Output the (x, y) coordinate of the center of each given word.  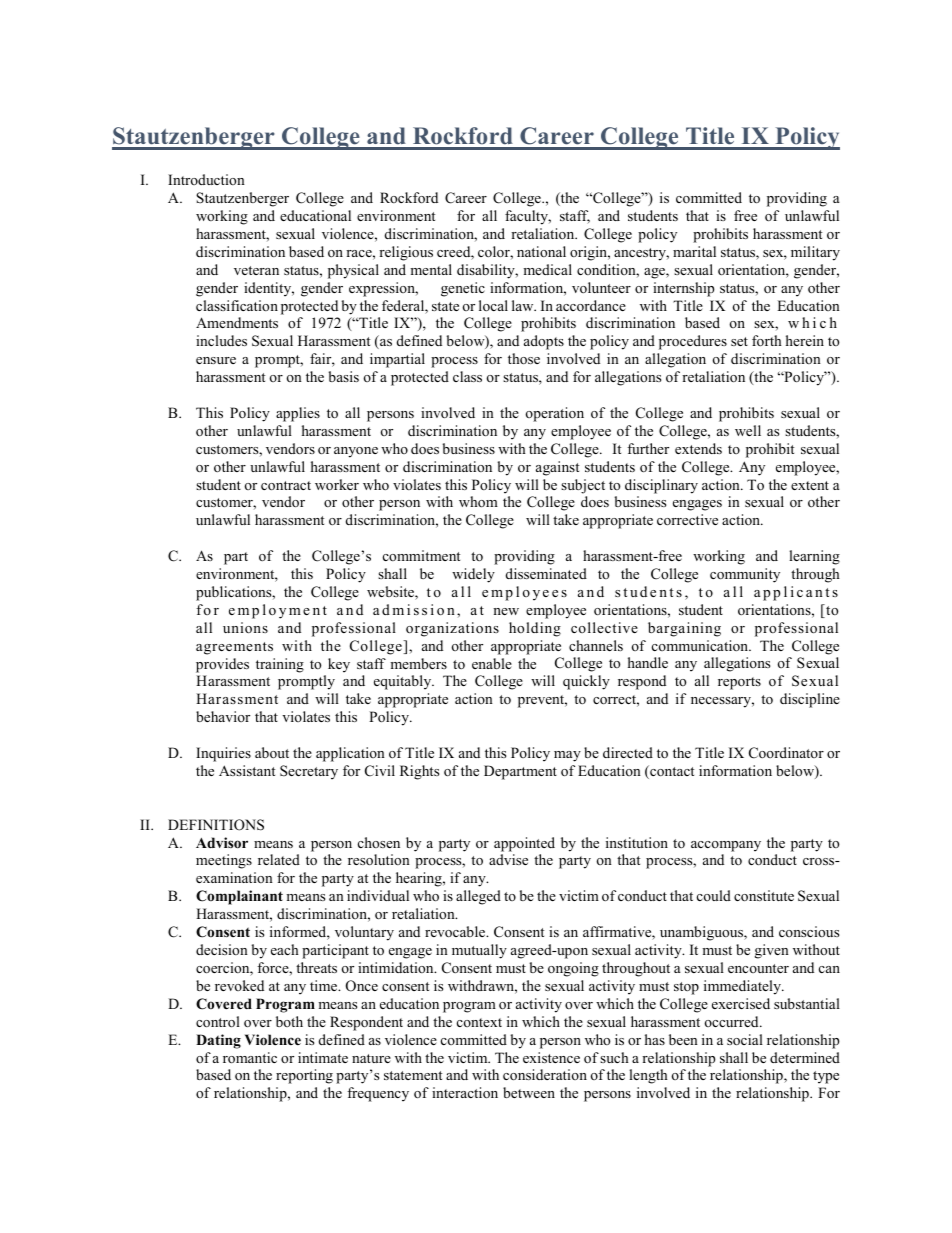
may (567, 756)
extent (810, 485)
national (541, 251)
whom (478, 501)
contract (286, 485)
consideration (545, 1074)
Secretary (309, 772)
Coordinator (786, 753)
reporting (304, 1076)
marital (694, 251)
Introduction (206, 179)
